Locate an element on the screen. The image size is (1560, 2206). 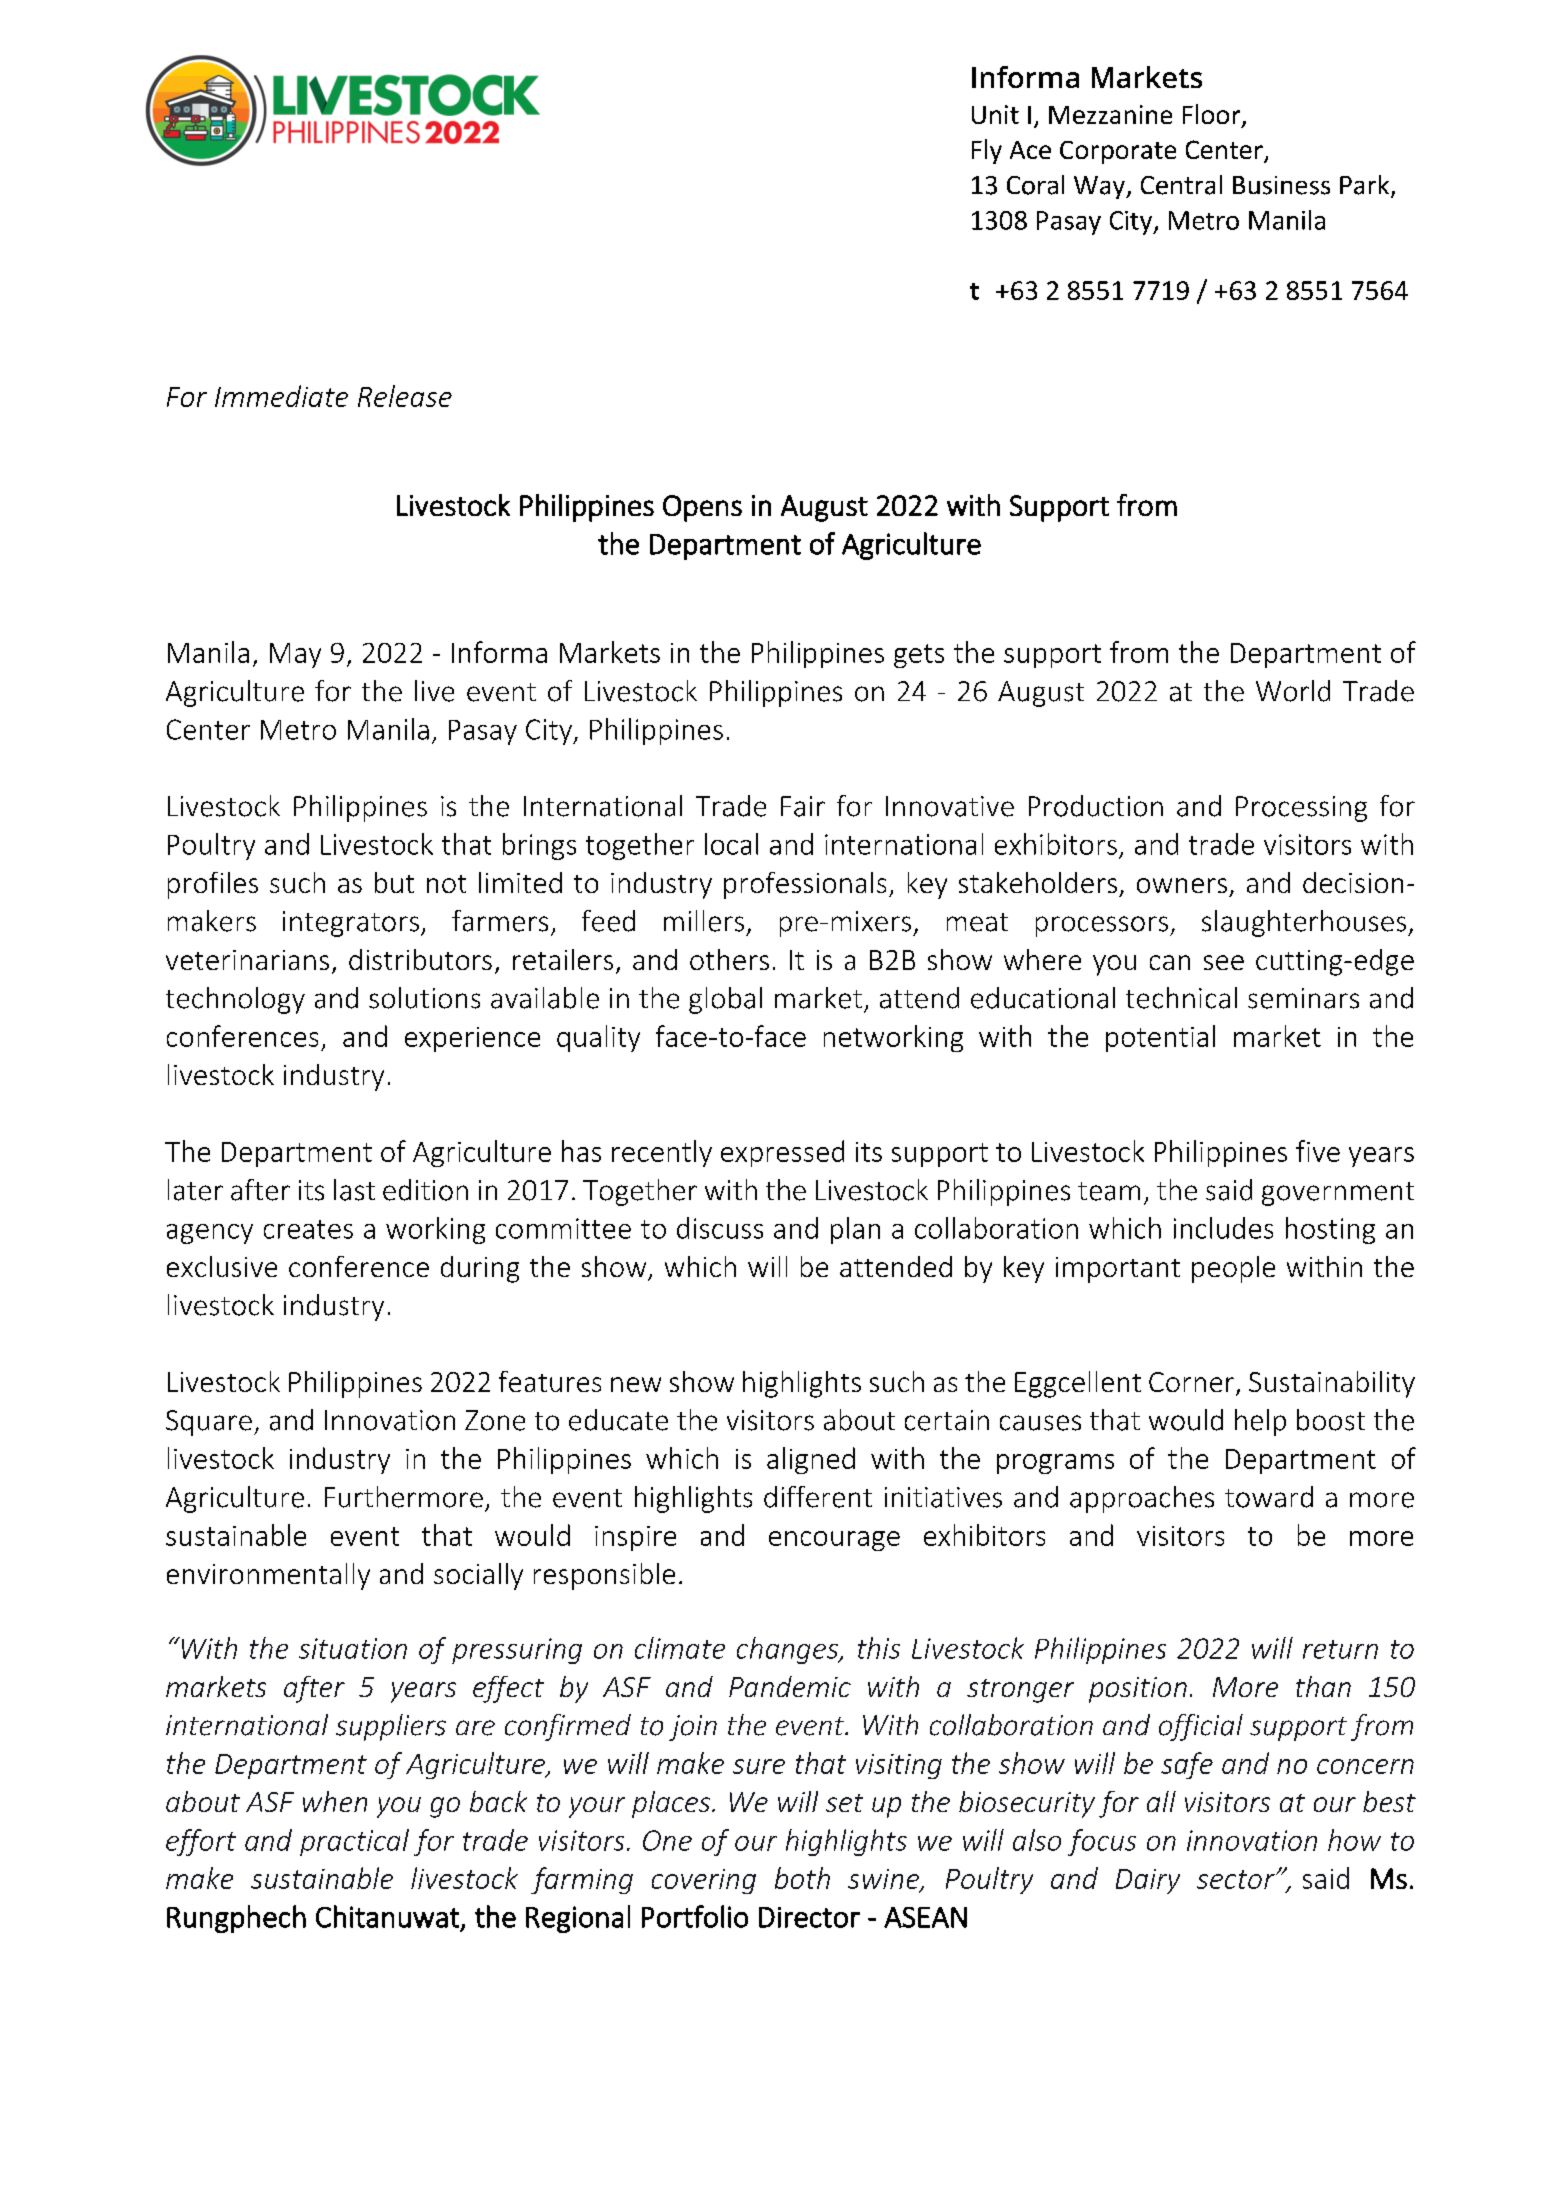
aligned is located at coordinates (811, 1460).
